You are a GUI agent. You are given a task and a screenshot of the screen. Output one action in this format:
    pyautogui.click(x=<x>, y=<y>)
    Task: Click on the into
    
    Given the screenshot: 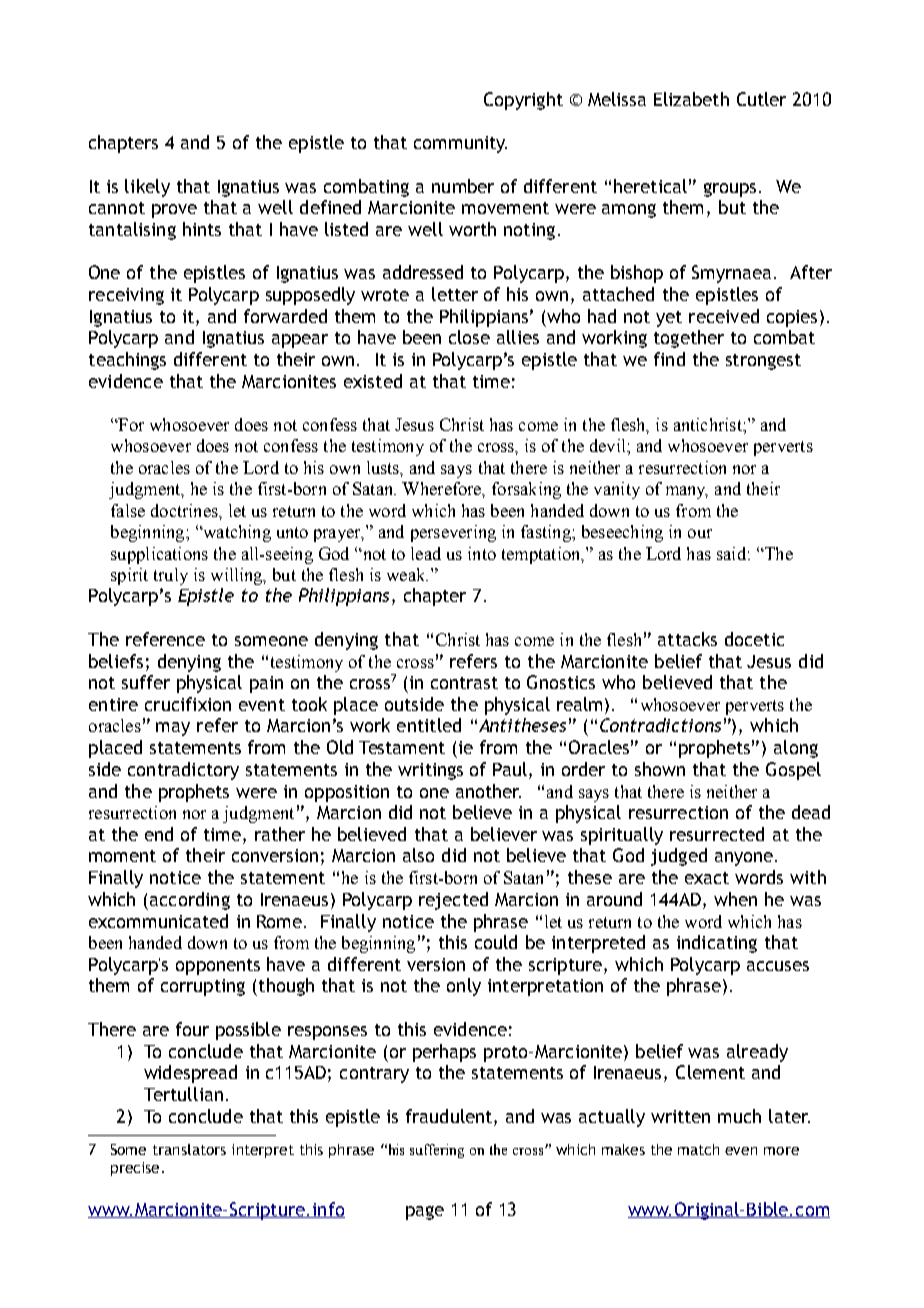 What is the action you would take?
    pyautogui.click(x=482, y=553)
